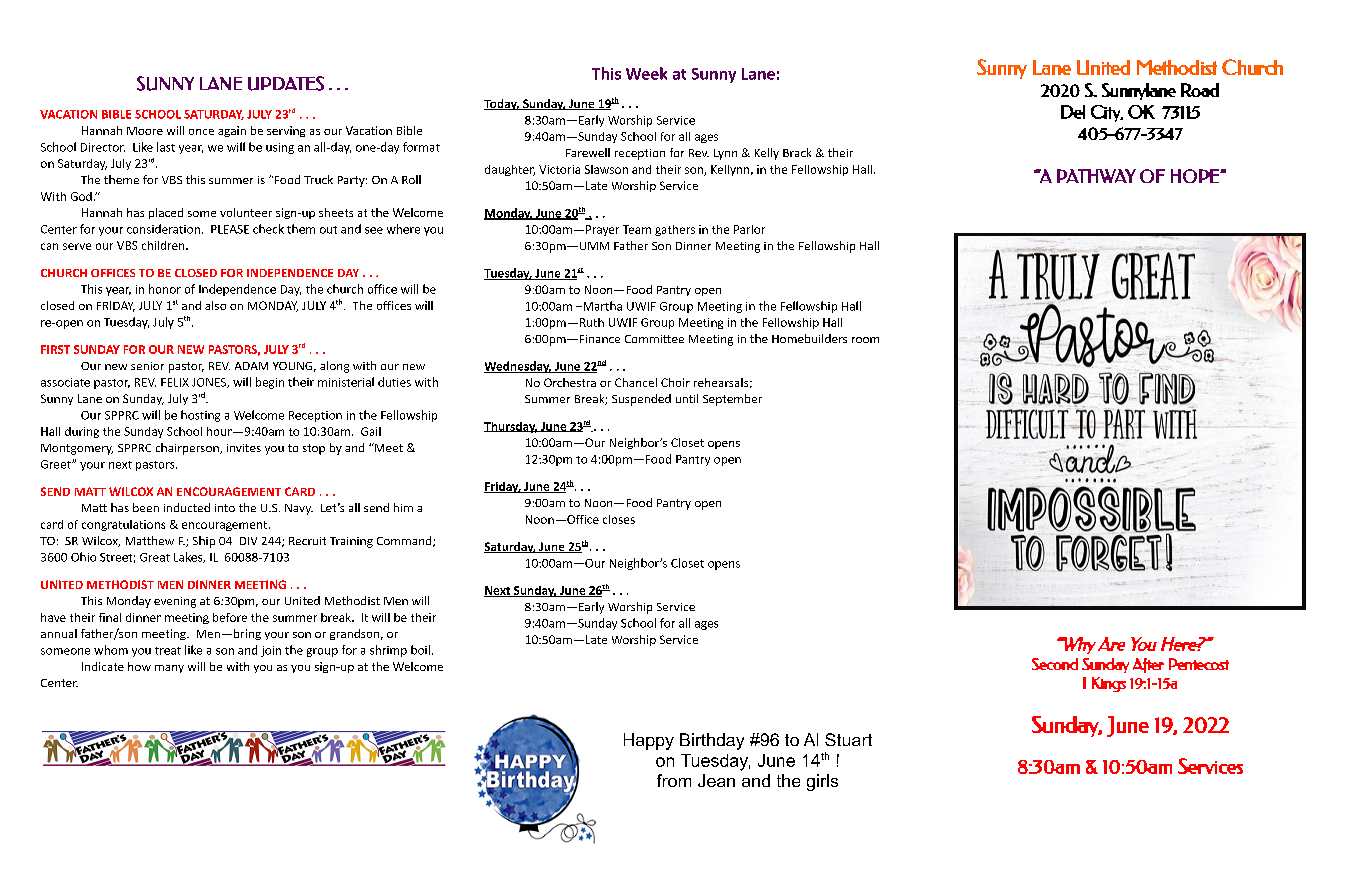 The width and height of the screenshot is (1372, 887). What do you see at coordinates (169, 669) in the screenshot?
I see `many` at bounding box center [169, 669].
